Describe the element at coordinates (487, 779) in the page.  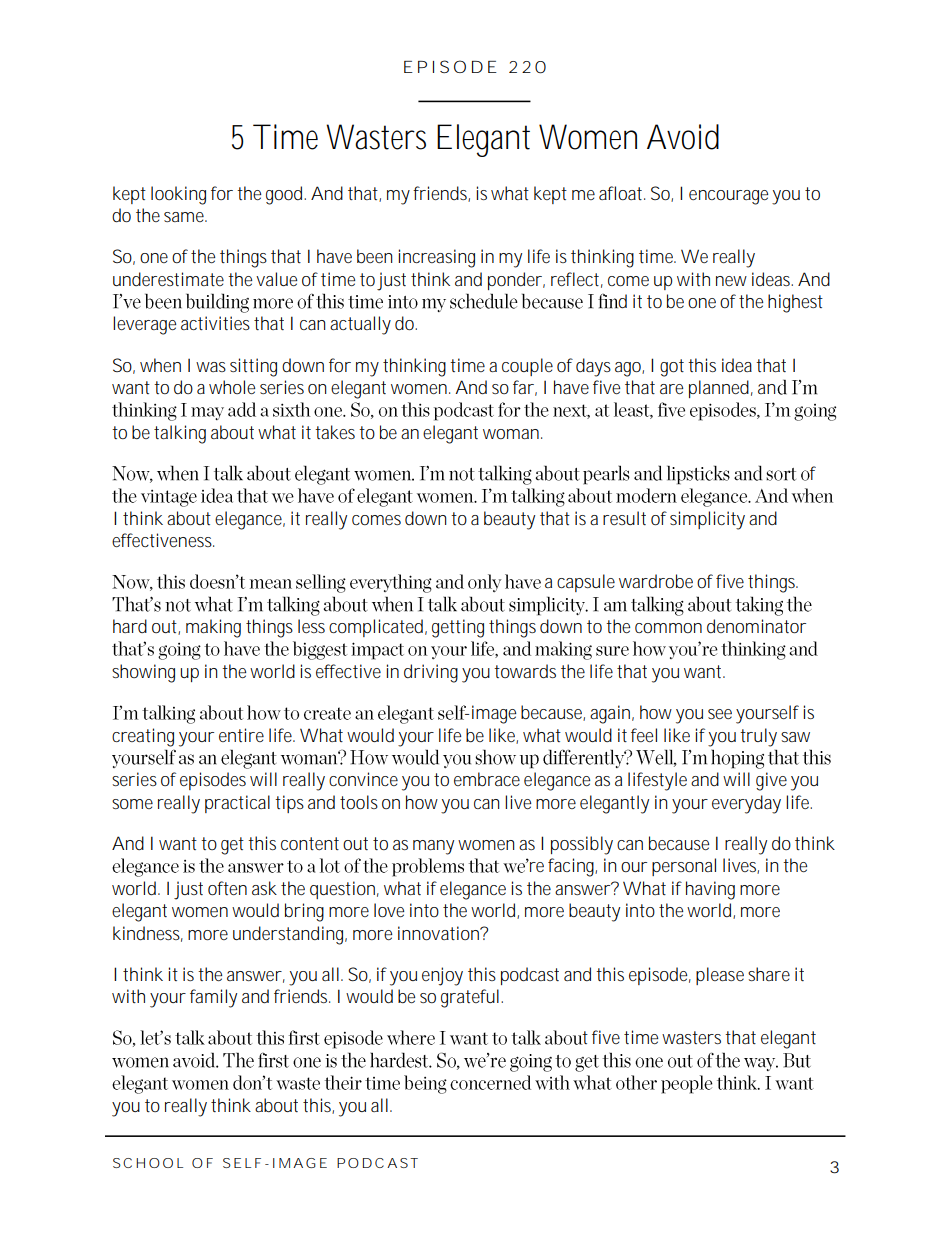
I see `embrace` at that location.
